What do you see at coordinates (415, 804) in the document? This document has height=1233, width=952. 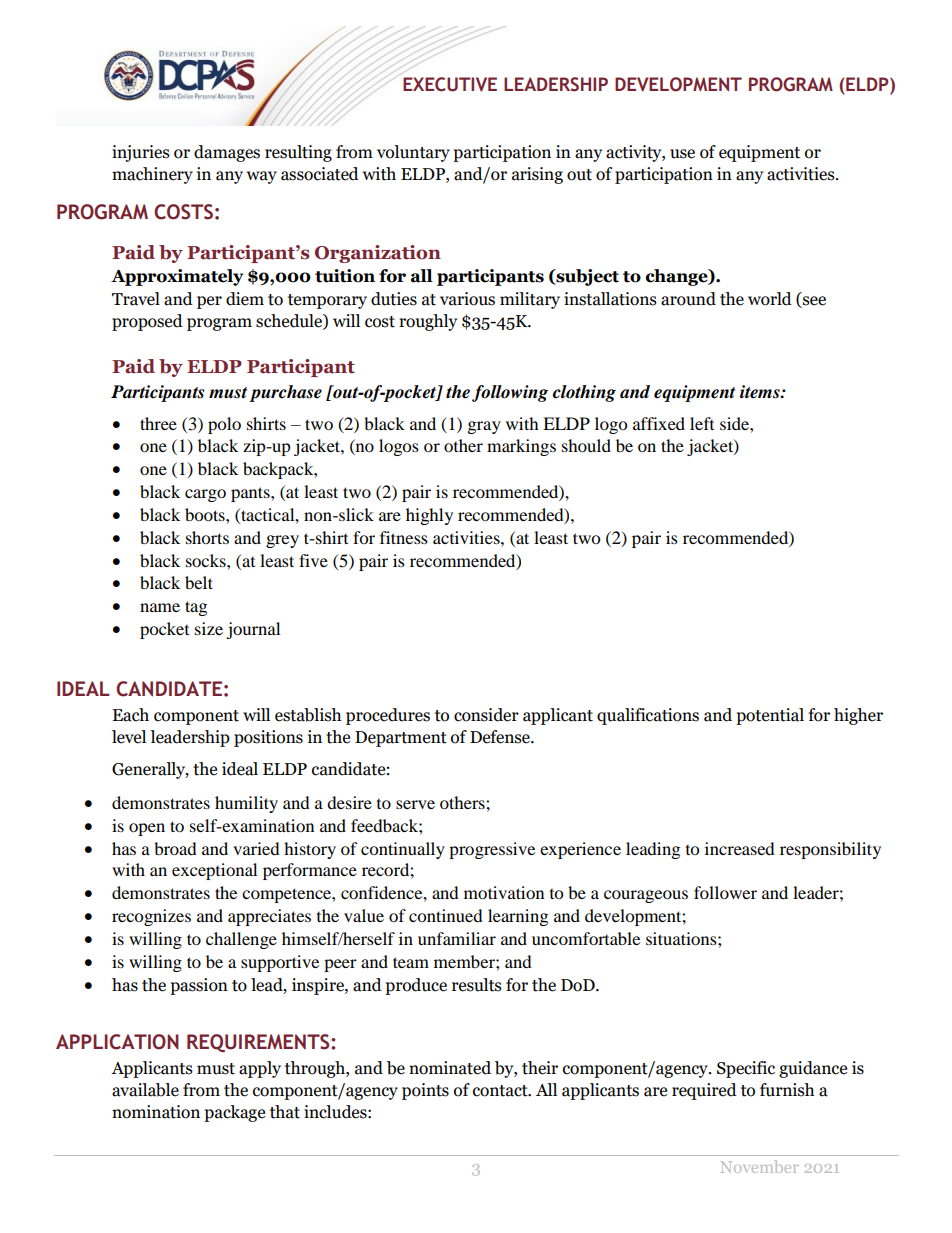 I see `serve` at bounding box center [415, 804].
